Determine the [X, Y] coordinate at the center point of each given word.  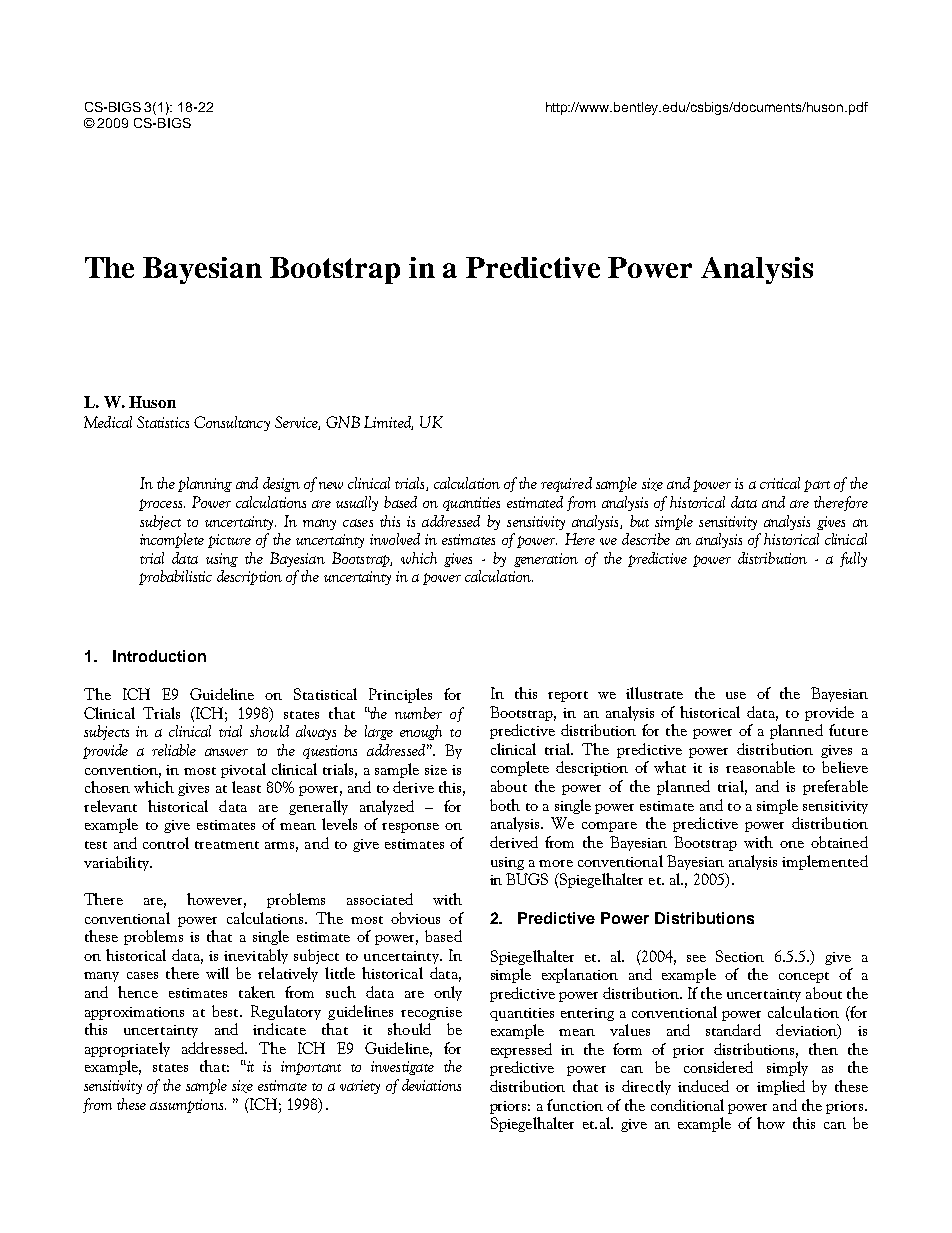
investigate [402, 1068]
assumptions [186, 1106]
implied [781, 1087]
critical [780, 483]
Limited [388, 423]
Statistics [163, 422]
